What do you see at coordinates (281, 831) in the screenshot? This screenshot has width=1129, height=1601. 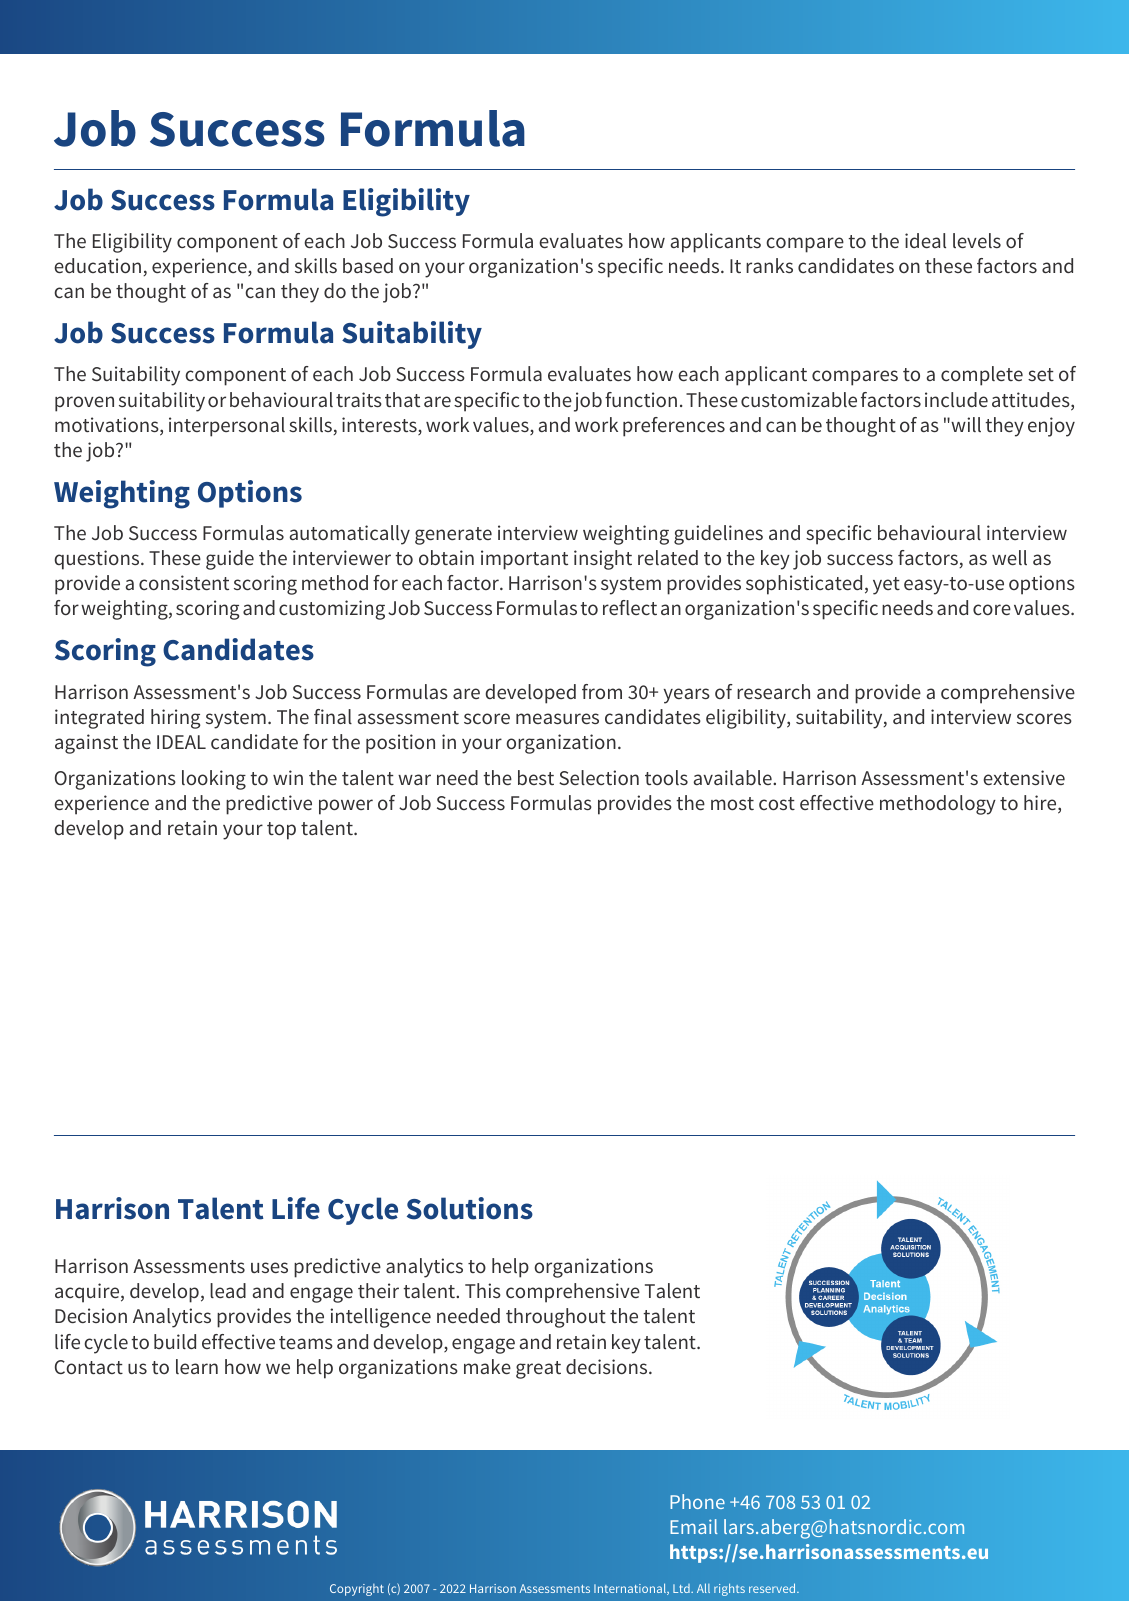 I see `top` at bounding box center [281, 831].
